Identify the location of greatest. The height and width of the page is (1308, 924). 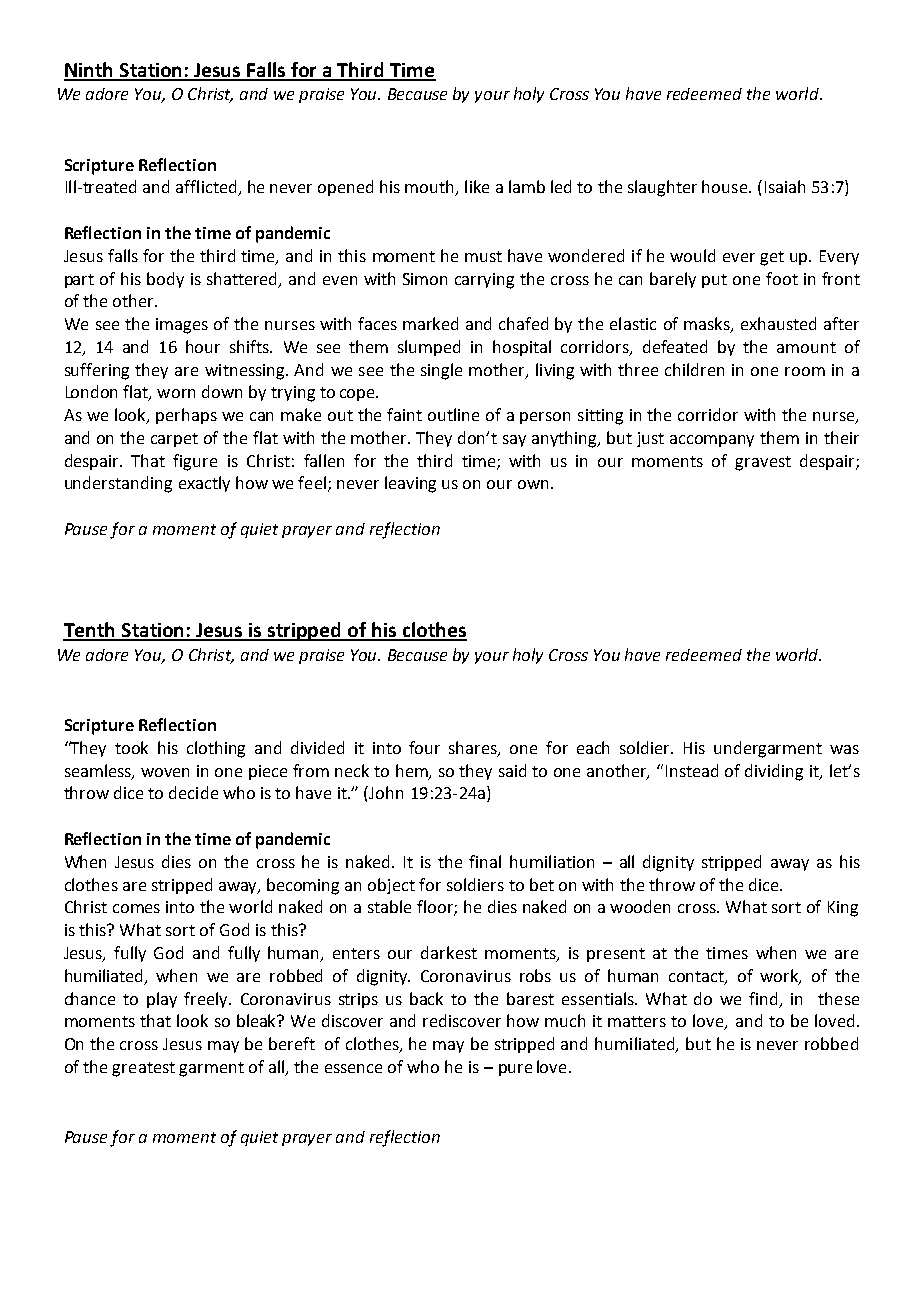
(143, 1069).
